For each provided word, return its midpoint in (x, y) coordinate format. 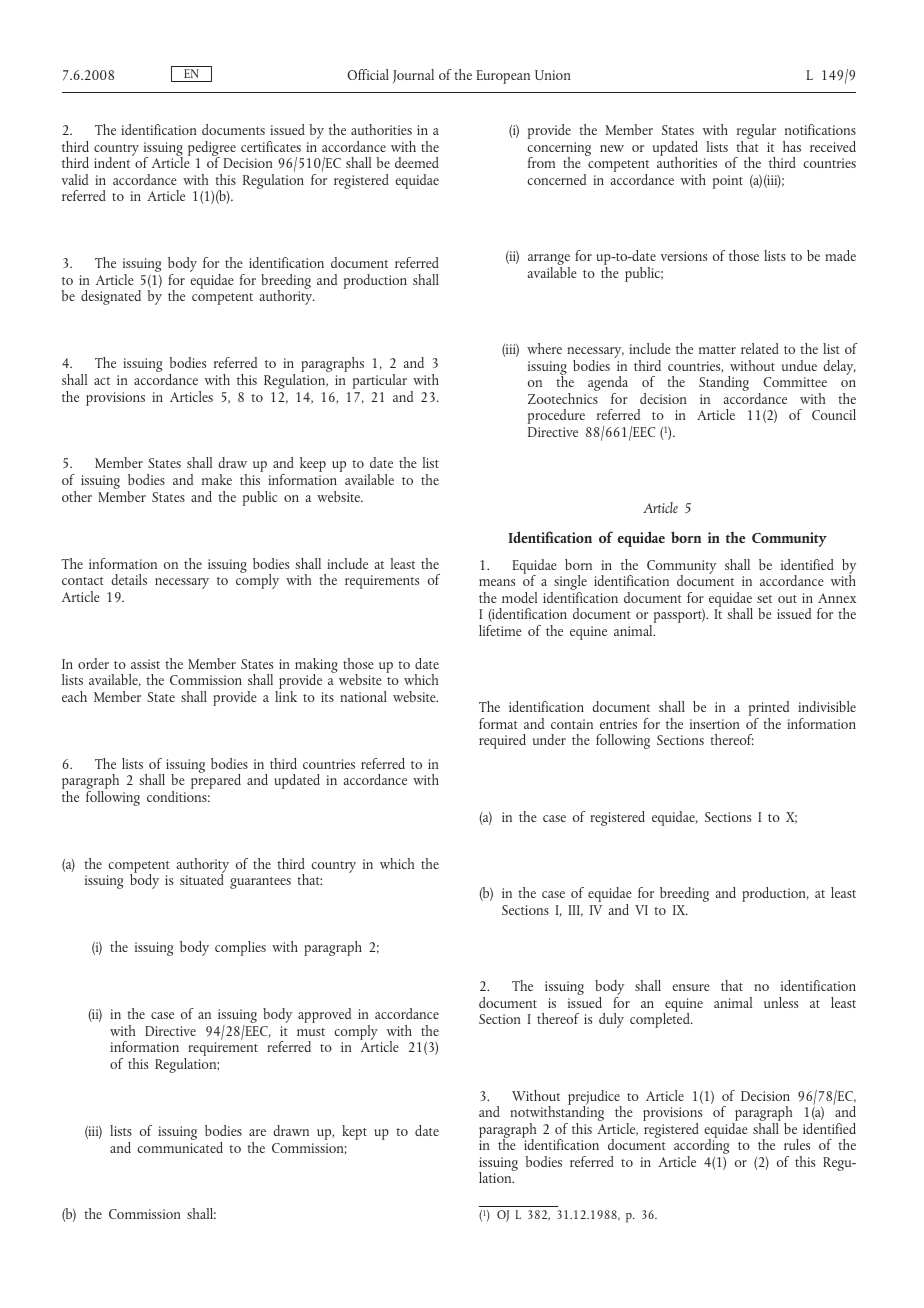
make (217, 479)
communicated (180, 1146)
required (502, 741)
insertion (715, 724)
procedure (556, 416)
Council (834, 414)
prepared (216, 780)
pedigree (212, 149)
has (792, 146)
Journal (413, 76)
